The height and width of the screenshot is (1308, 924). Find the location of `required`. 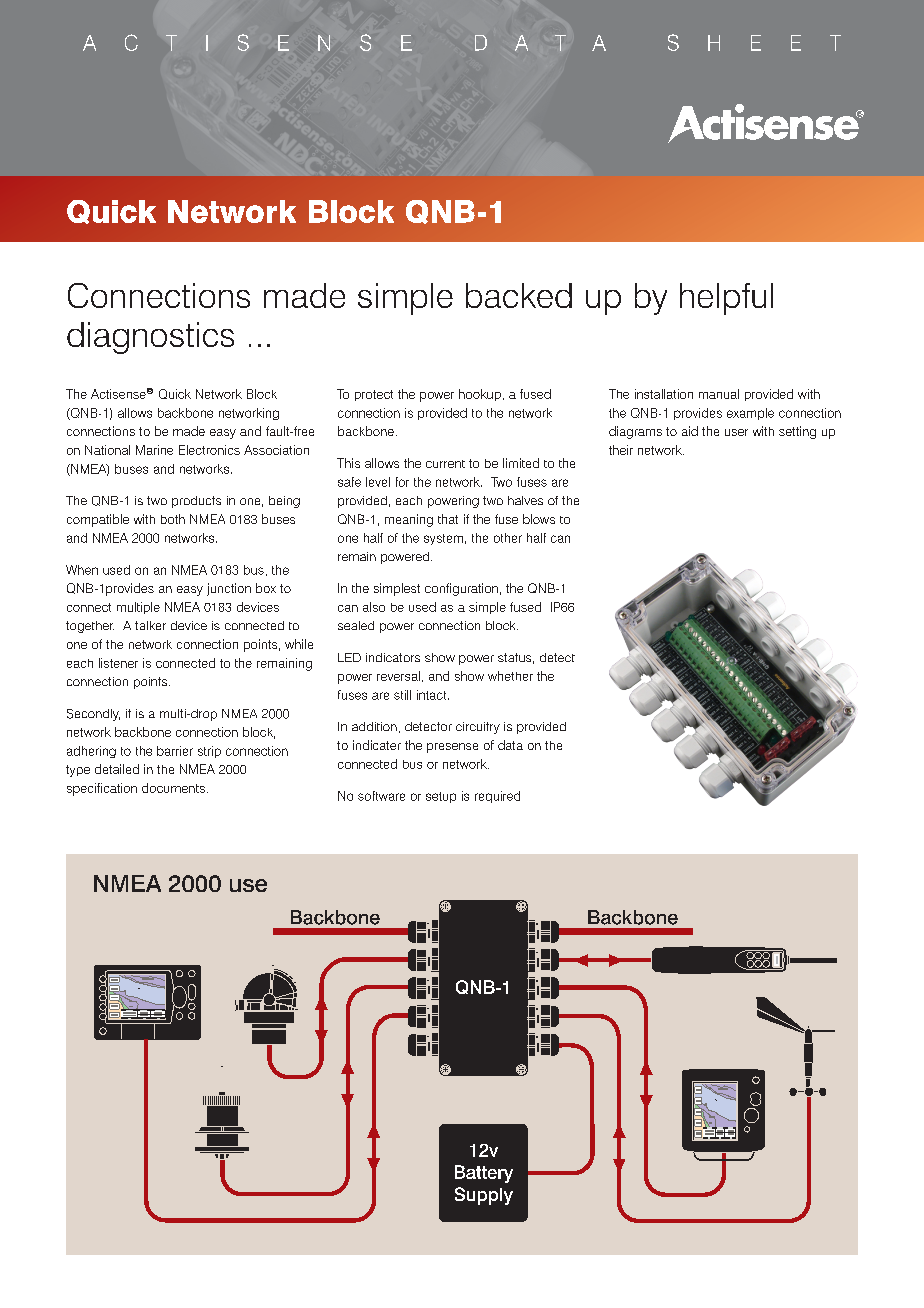

required is located at coordinates (497, 797).
